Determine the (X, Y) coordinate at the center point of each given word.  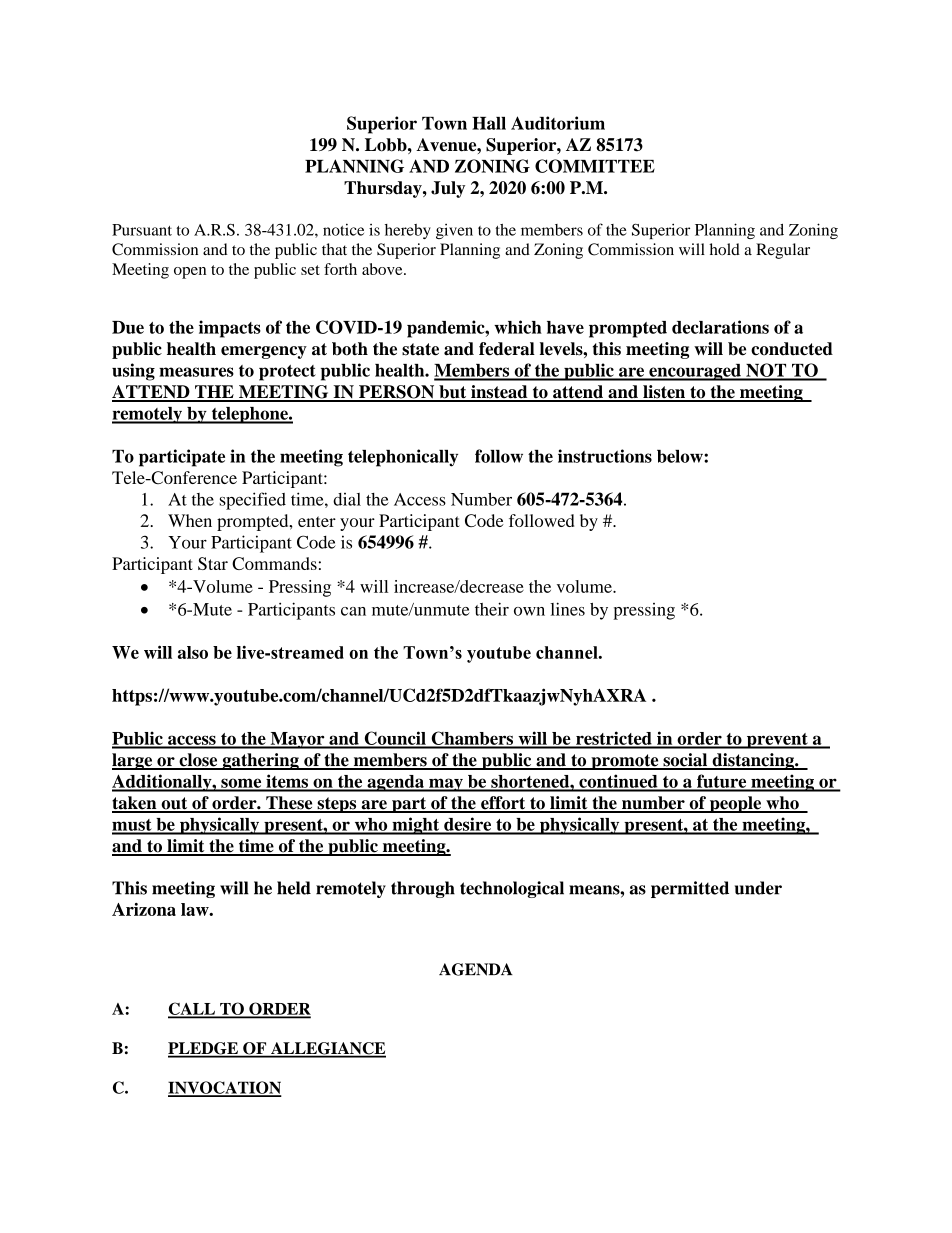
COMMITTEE (595, 166)
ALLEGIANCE (327, 1049)
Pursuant (142, 230)
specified (252, 501)
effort (503, 804)
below (681, 456)
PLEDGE (204, 1049)
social (685, 761)
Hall (489, 123)
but (453, 393)
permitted (690, 889)
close (198, 761)
